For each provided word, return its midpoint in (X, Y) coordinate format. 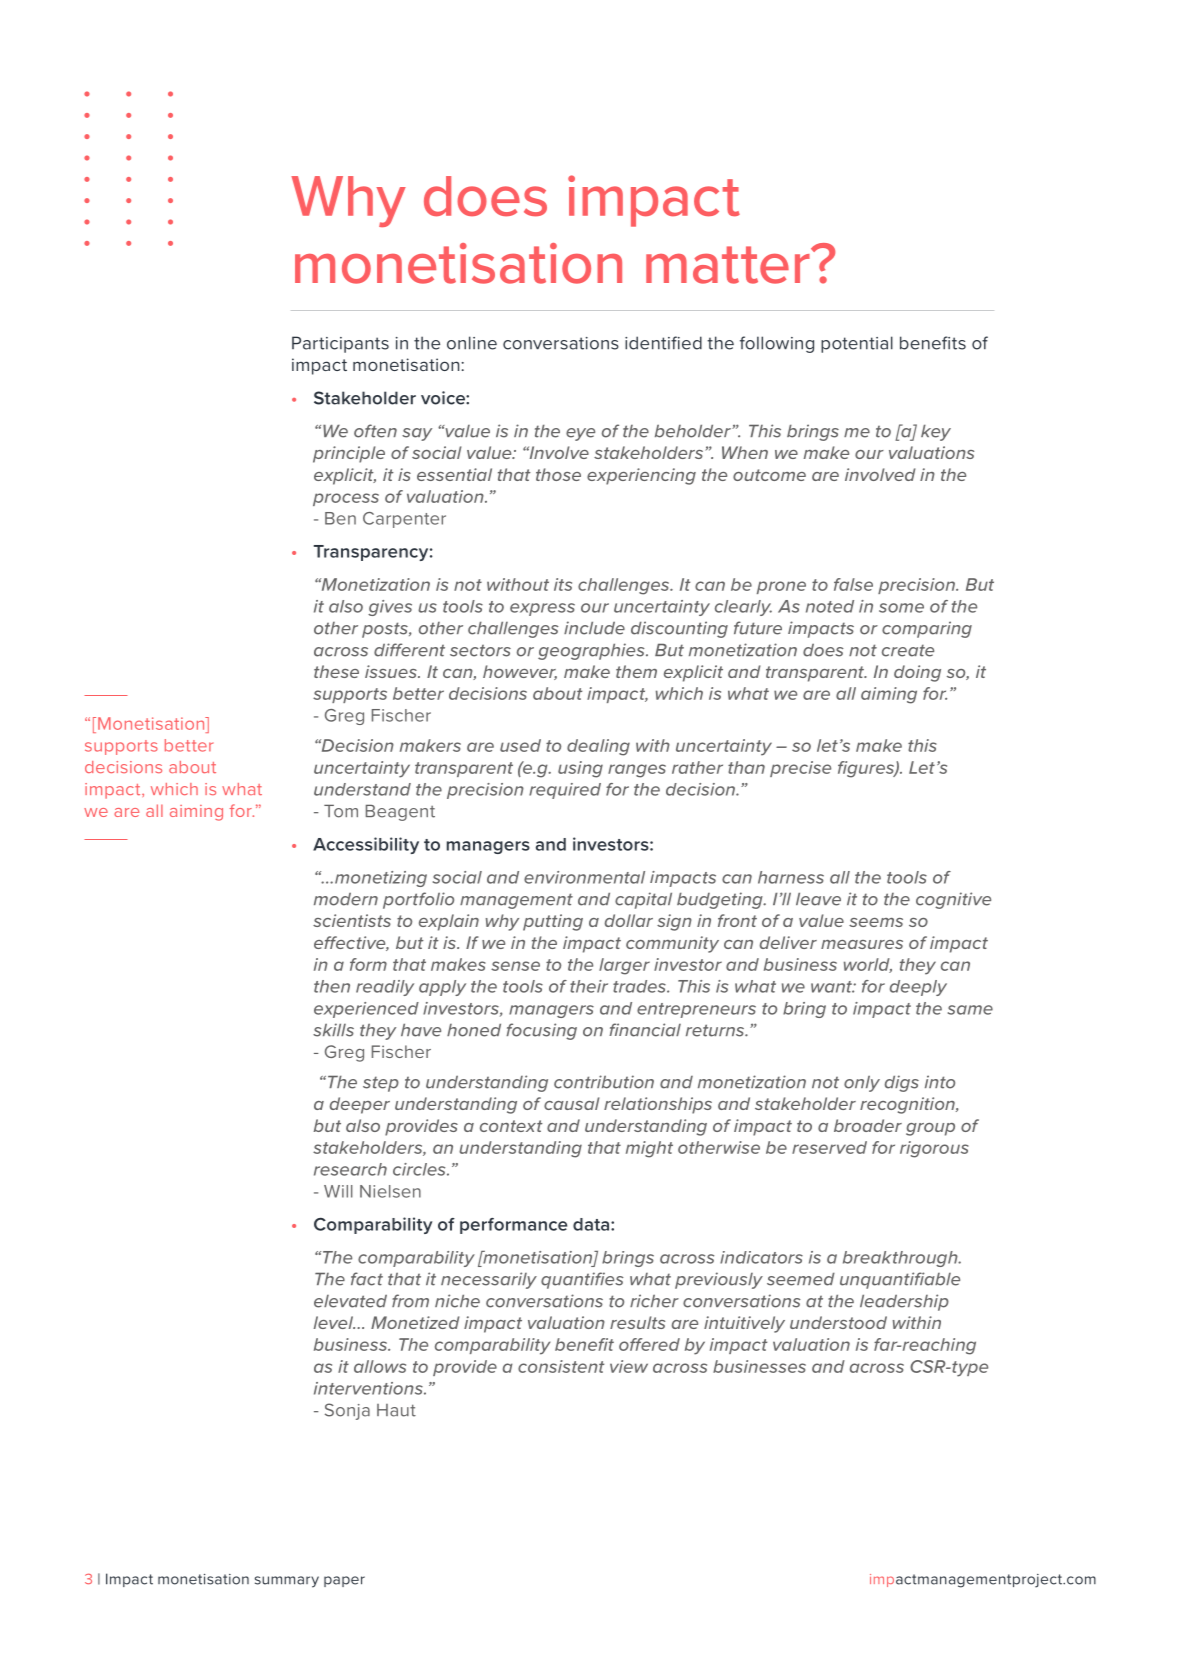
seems (876, 922)
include (594, 628)
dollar (629, 920)
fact (367, 1279)
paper (344, 1581)
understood (838, 1322)
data (592, 1224)
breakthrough (901, 1259)
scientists (352, 920)
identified (663, 343)
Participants (340, 344)
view (629, 1366)
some (901, 608)
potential (857, 344)
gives (390, 608)
